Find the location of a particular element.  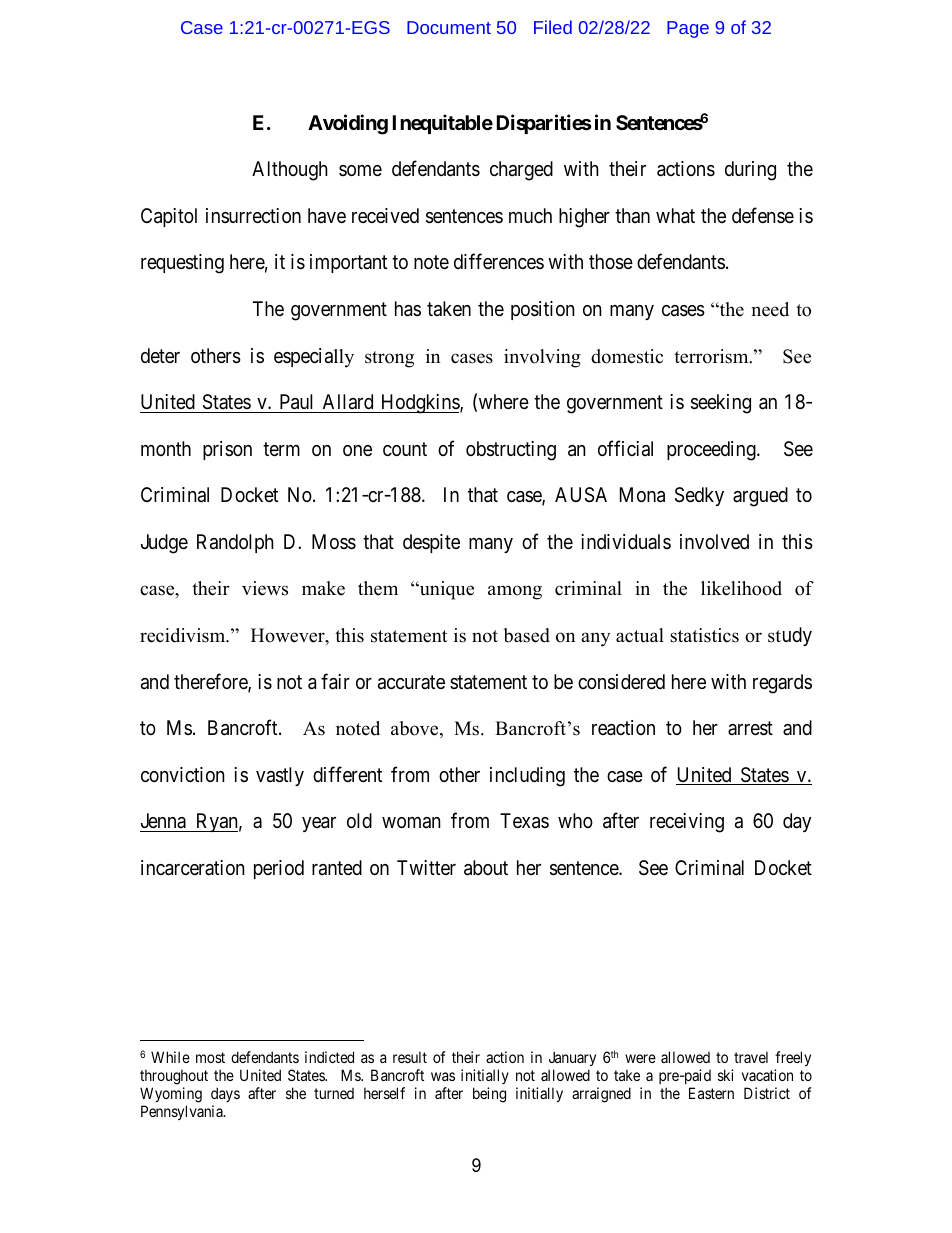

Page is located at coordinates (688, 29).
